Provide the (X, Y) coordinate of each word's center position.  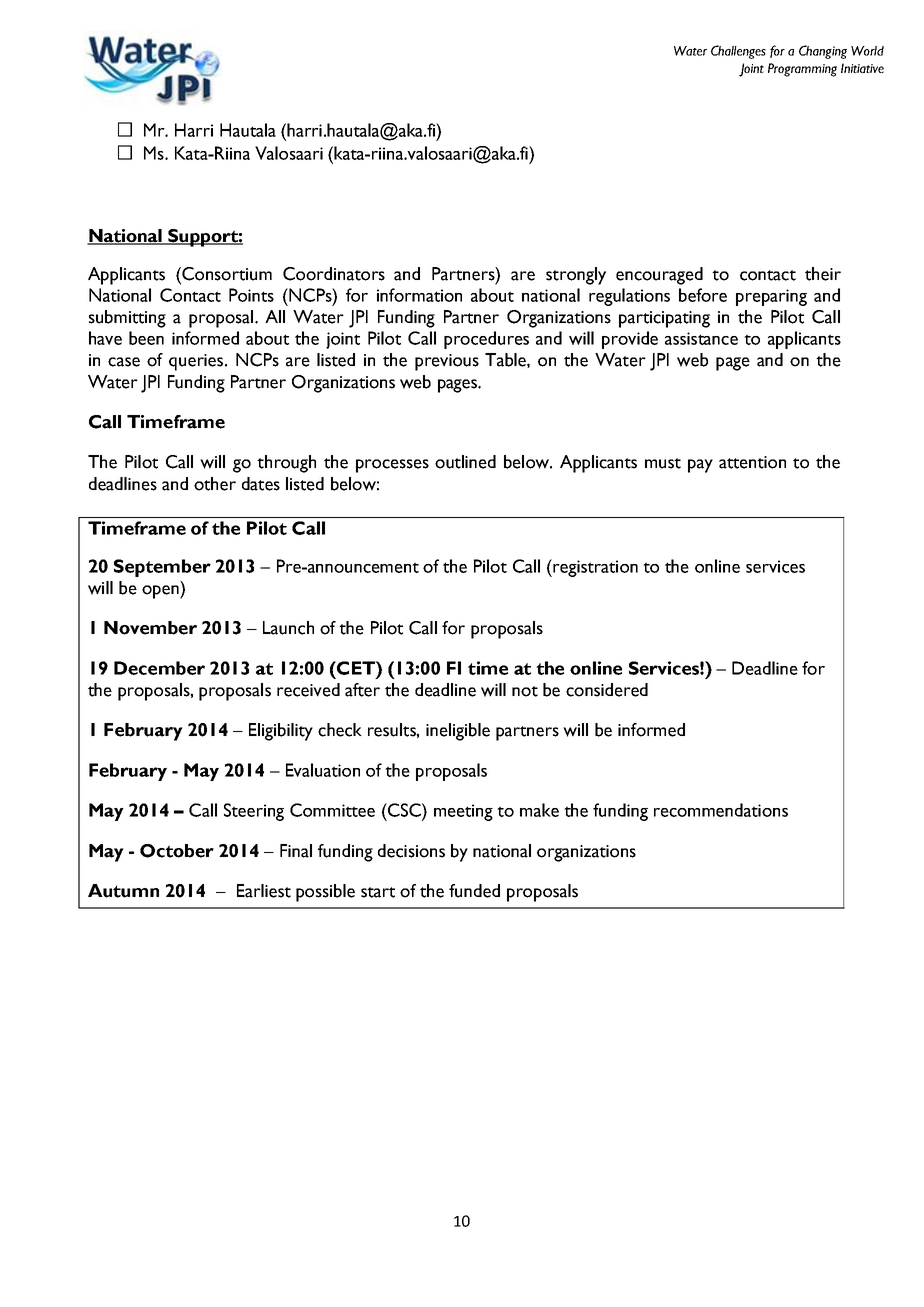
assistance (701, 338)
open (161, 592)
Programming (802, 70)
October (177, 851)
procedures (486, 340)
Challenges (738, 52)
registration (594, 568)
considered (607, 690)
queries (197, 362)
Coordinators (334, 274)
